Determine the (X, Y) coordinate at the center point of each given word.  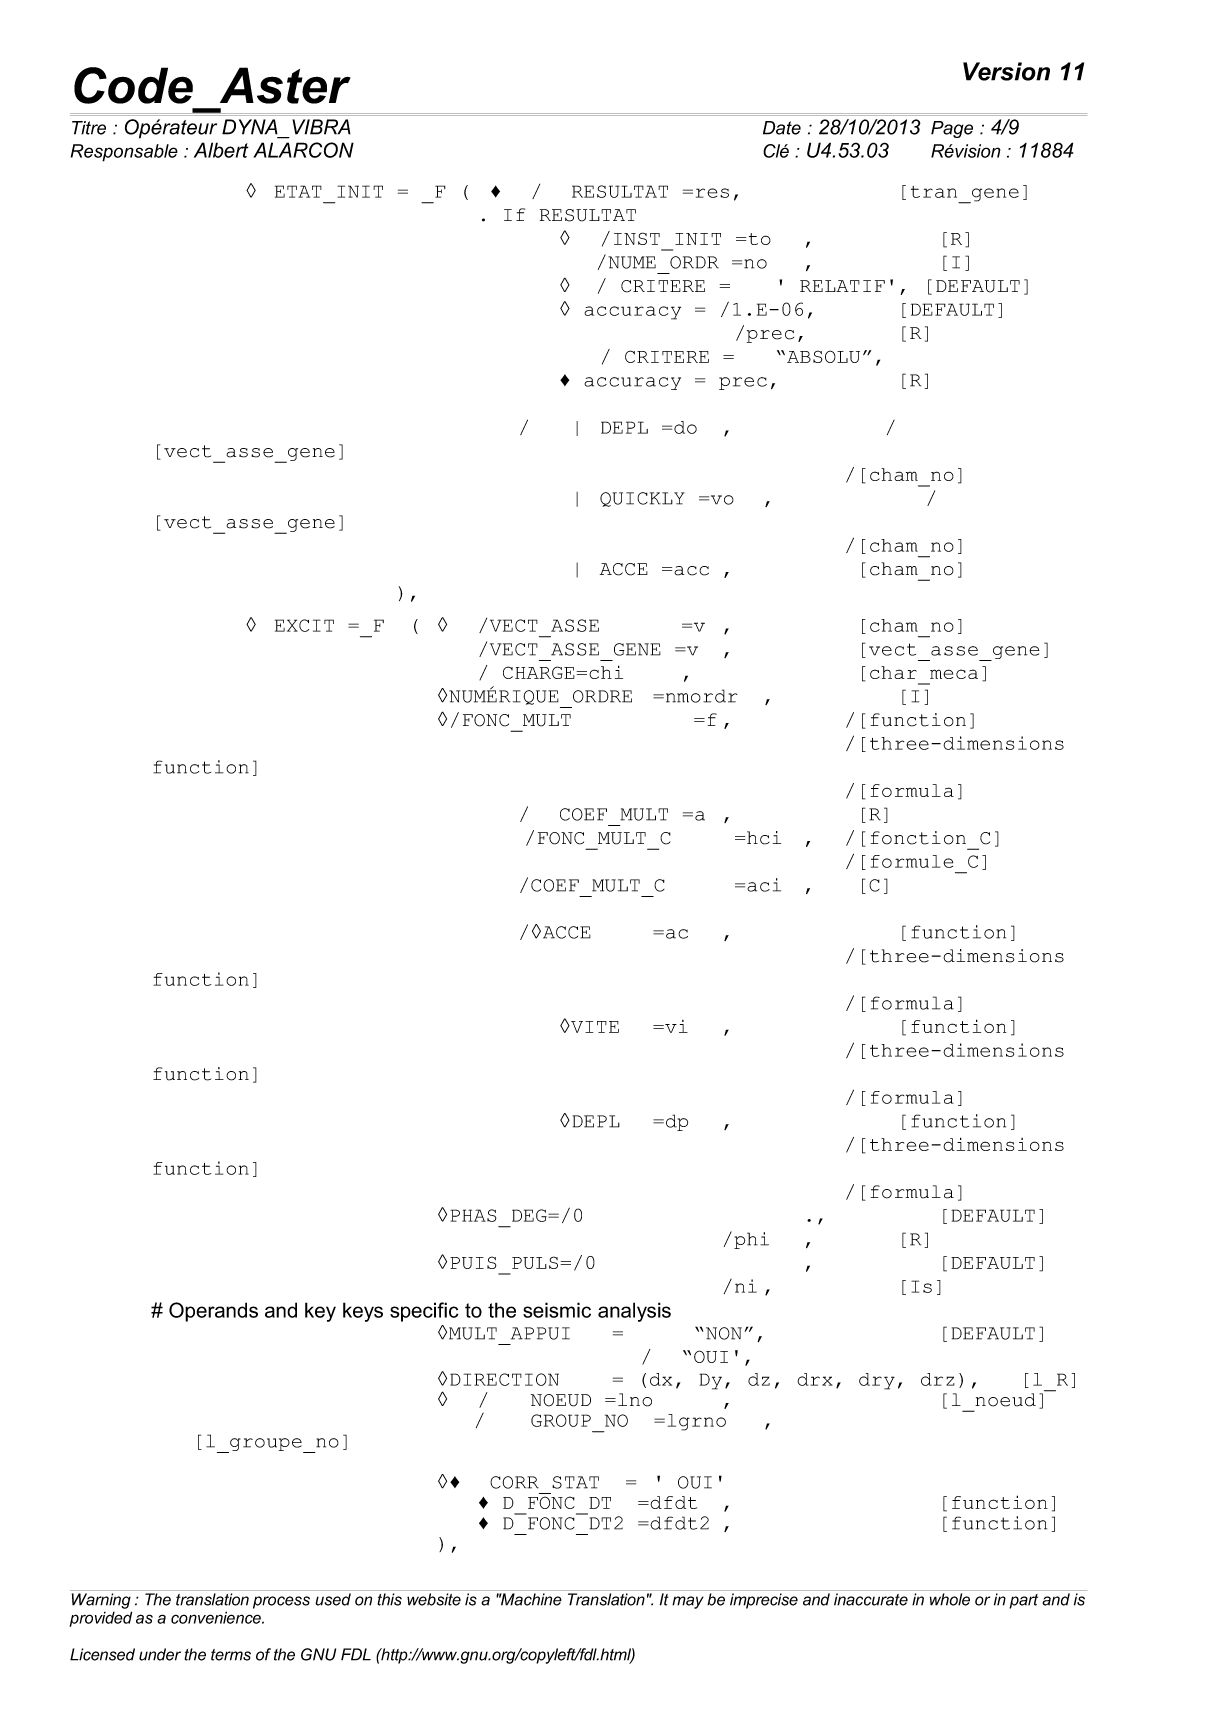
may (688, 1602)
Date (782, 128)
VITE (594, 1027)
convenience (217, 1617)
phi (751, 1240)
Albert (221, 150)
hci (764, 838)
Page (952, 129)
